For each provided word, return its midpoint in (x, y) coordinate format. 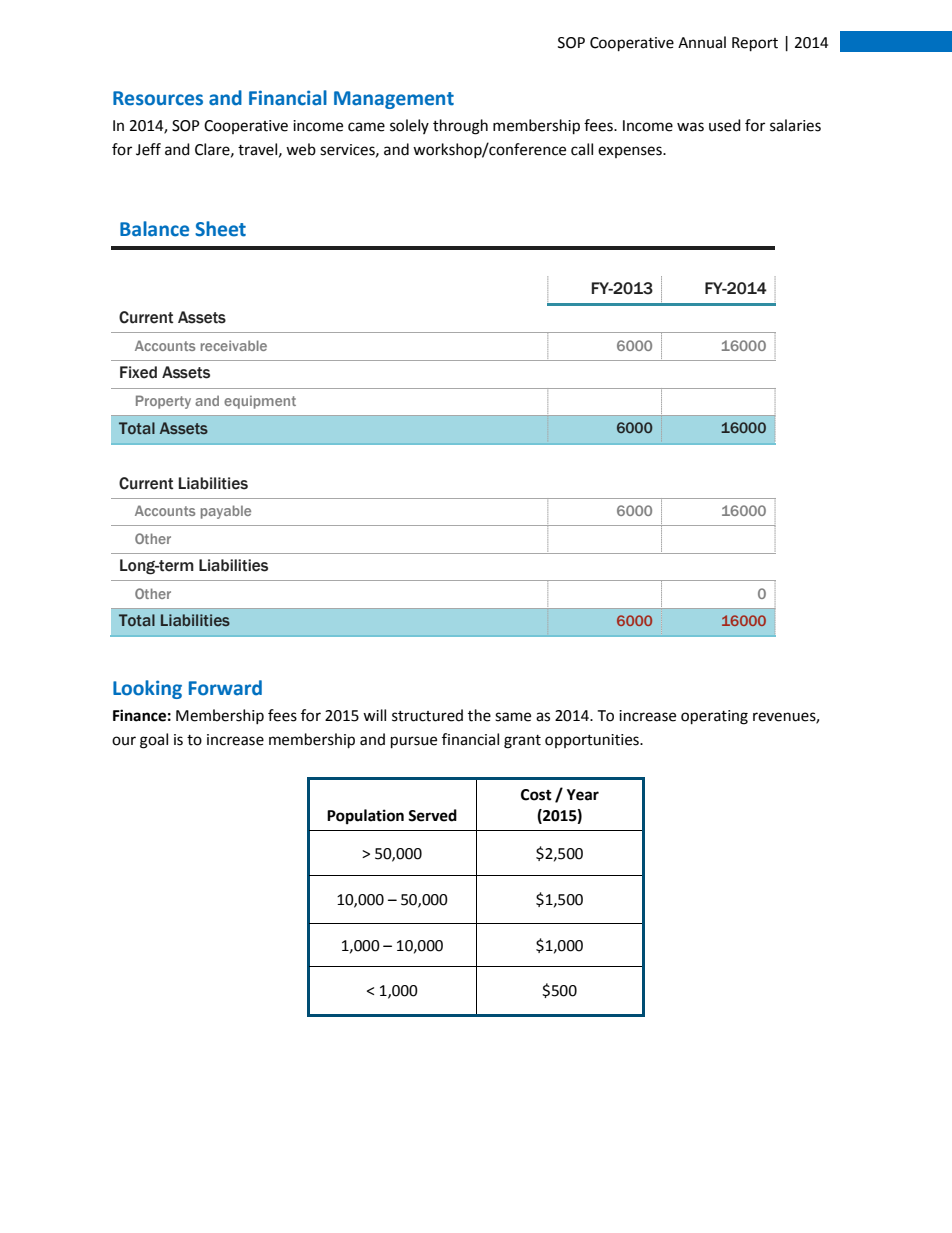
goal (154, 741)
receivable (234, 345)
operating (714, 717)
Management (394, 100)
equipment (260, 402)
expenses (631, 152)
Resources (158, 98)
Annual (702, 42)
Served (432, 815)
